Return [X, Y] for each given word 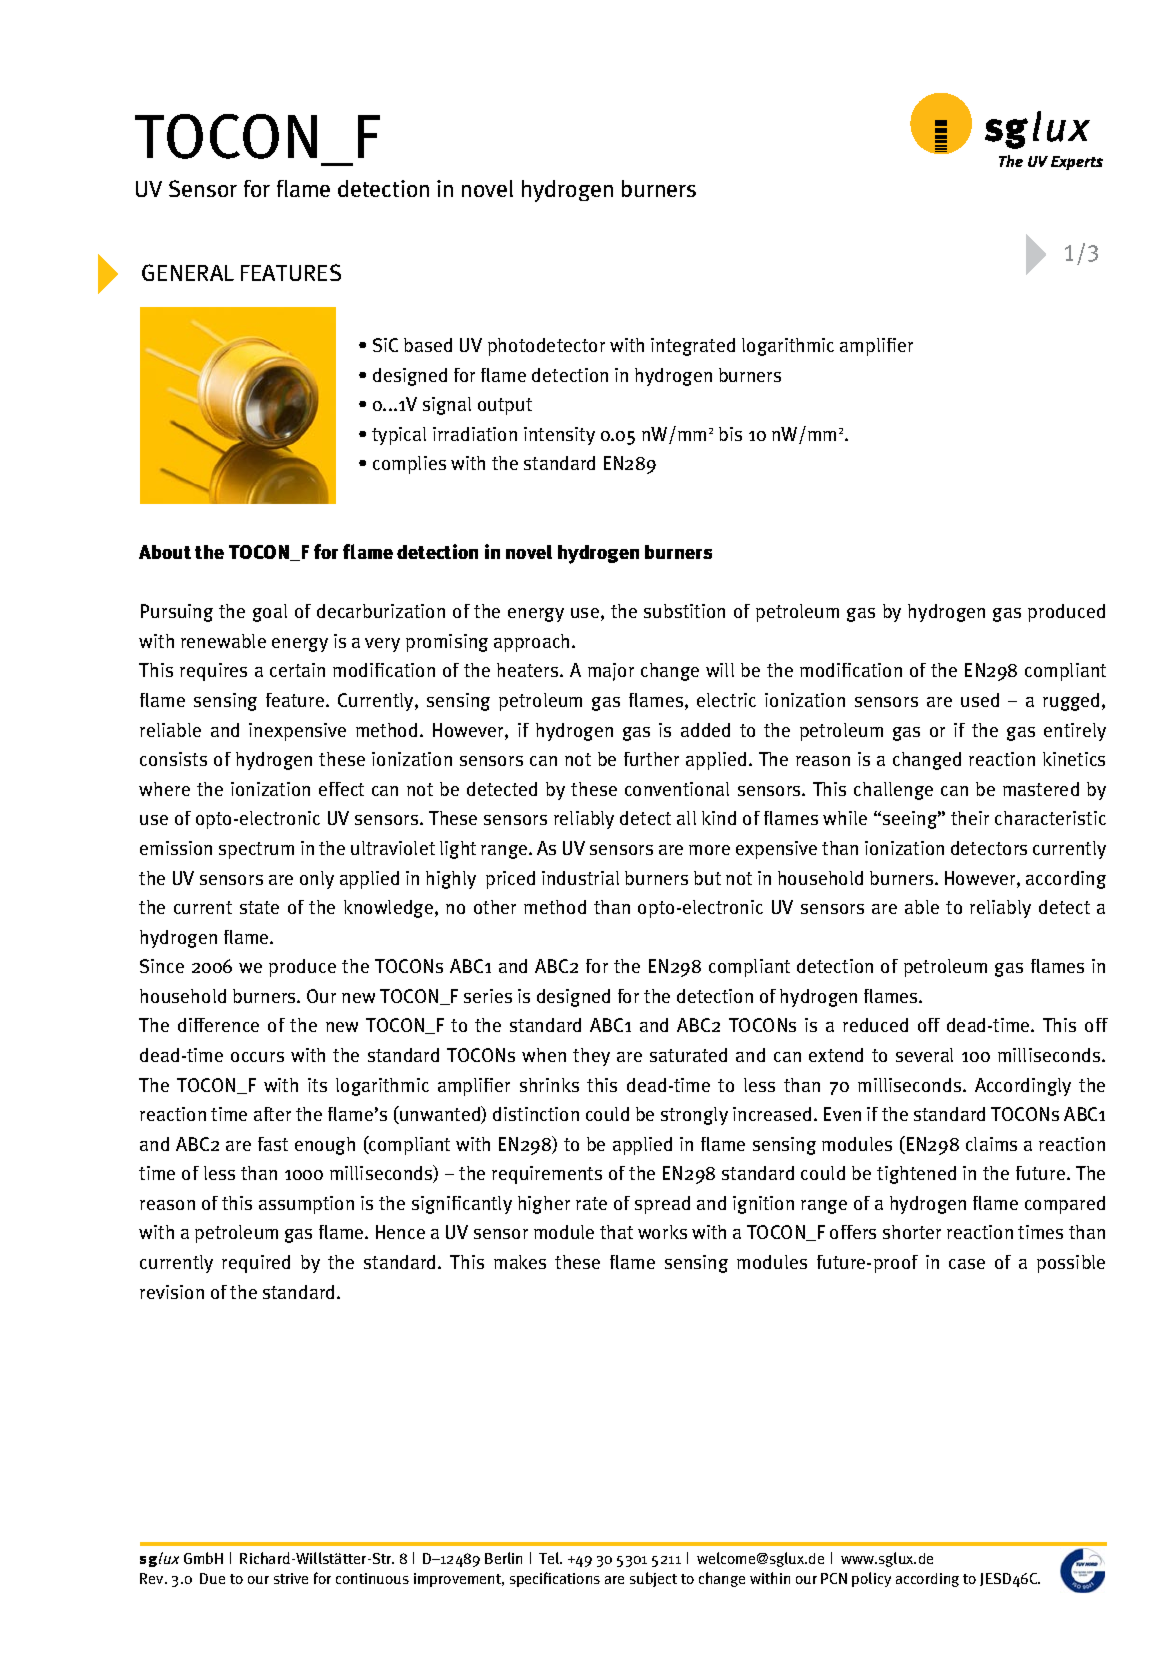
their [970, 818]
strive [291, 1578]
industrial [580, 878]
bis [730, 434]
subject [653, 1579]
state [259, 907]
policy [871, 1579]
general [188, 272]
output [505, 406]
